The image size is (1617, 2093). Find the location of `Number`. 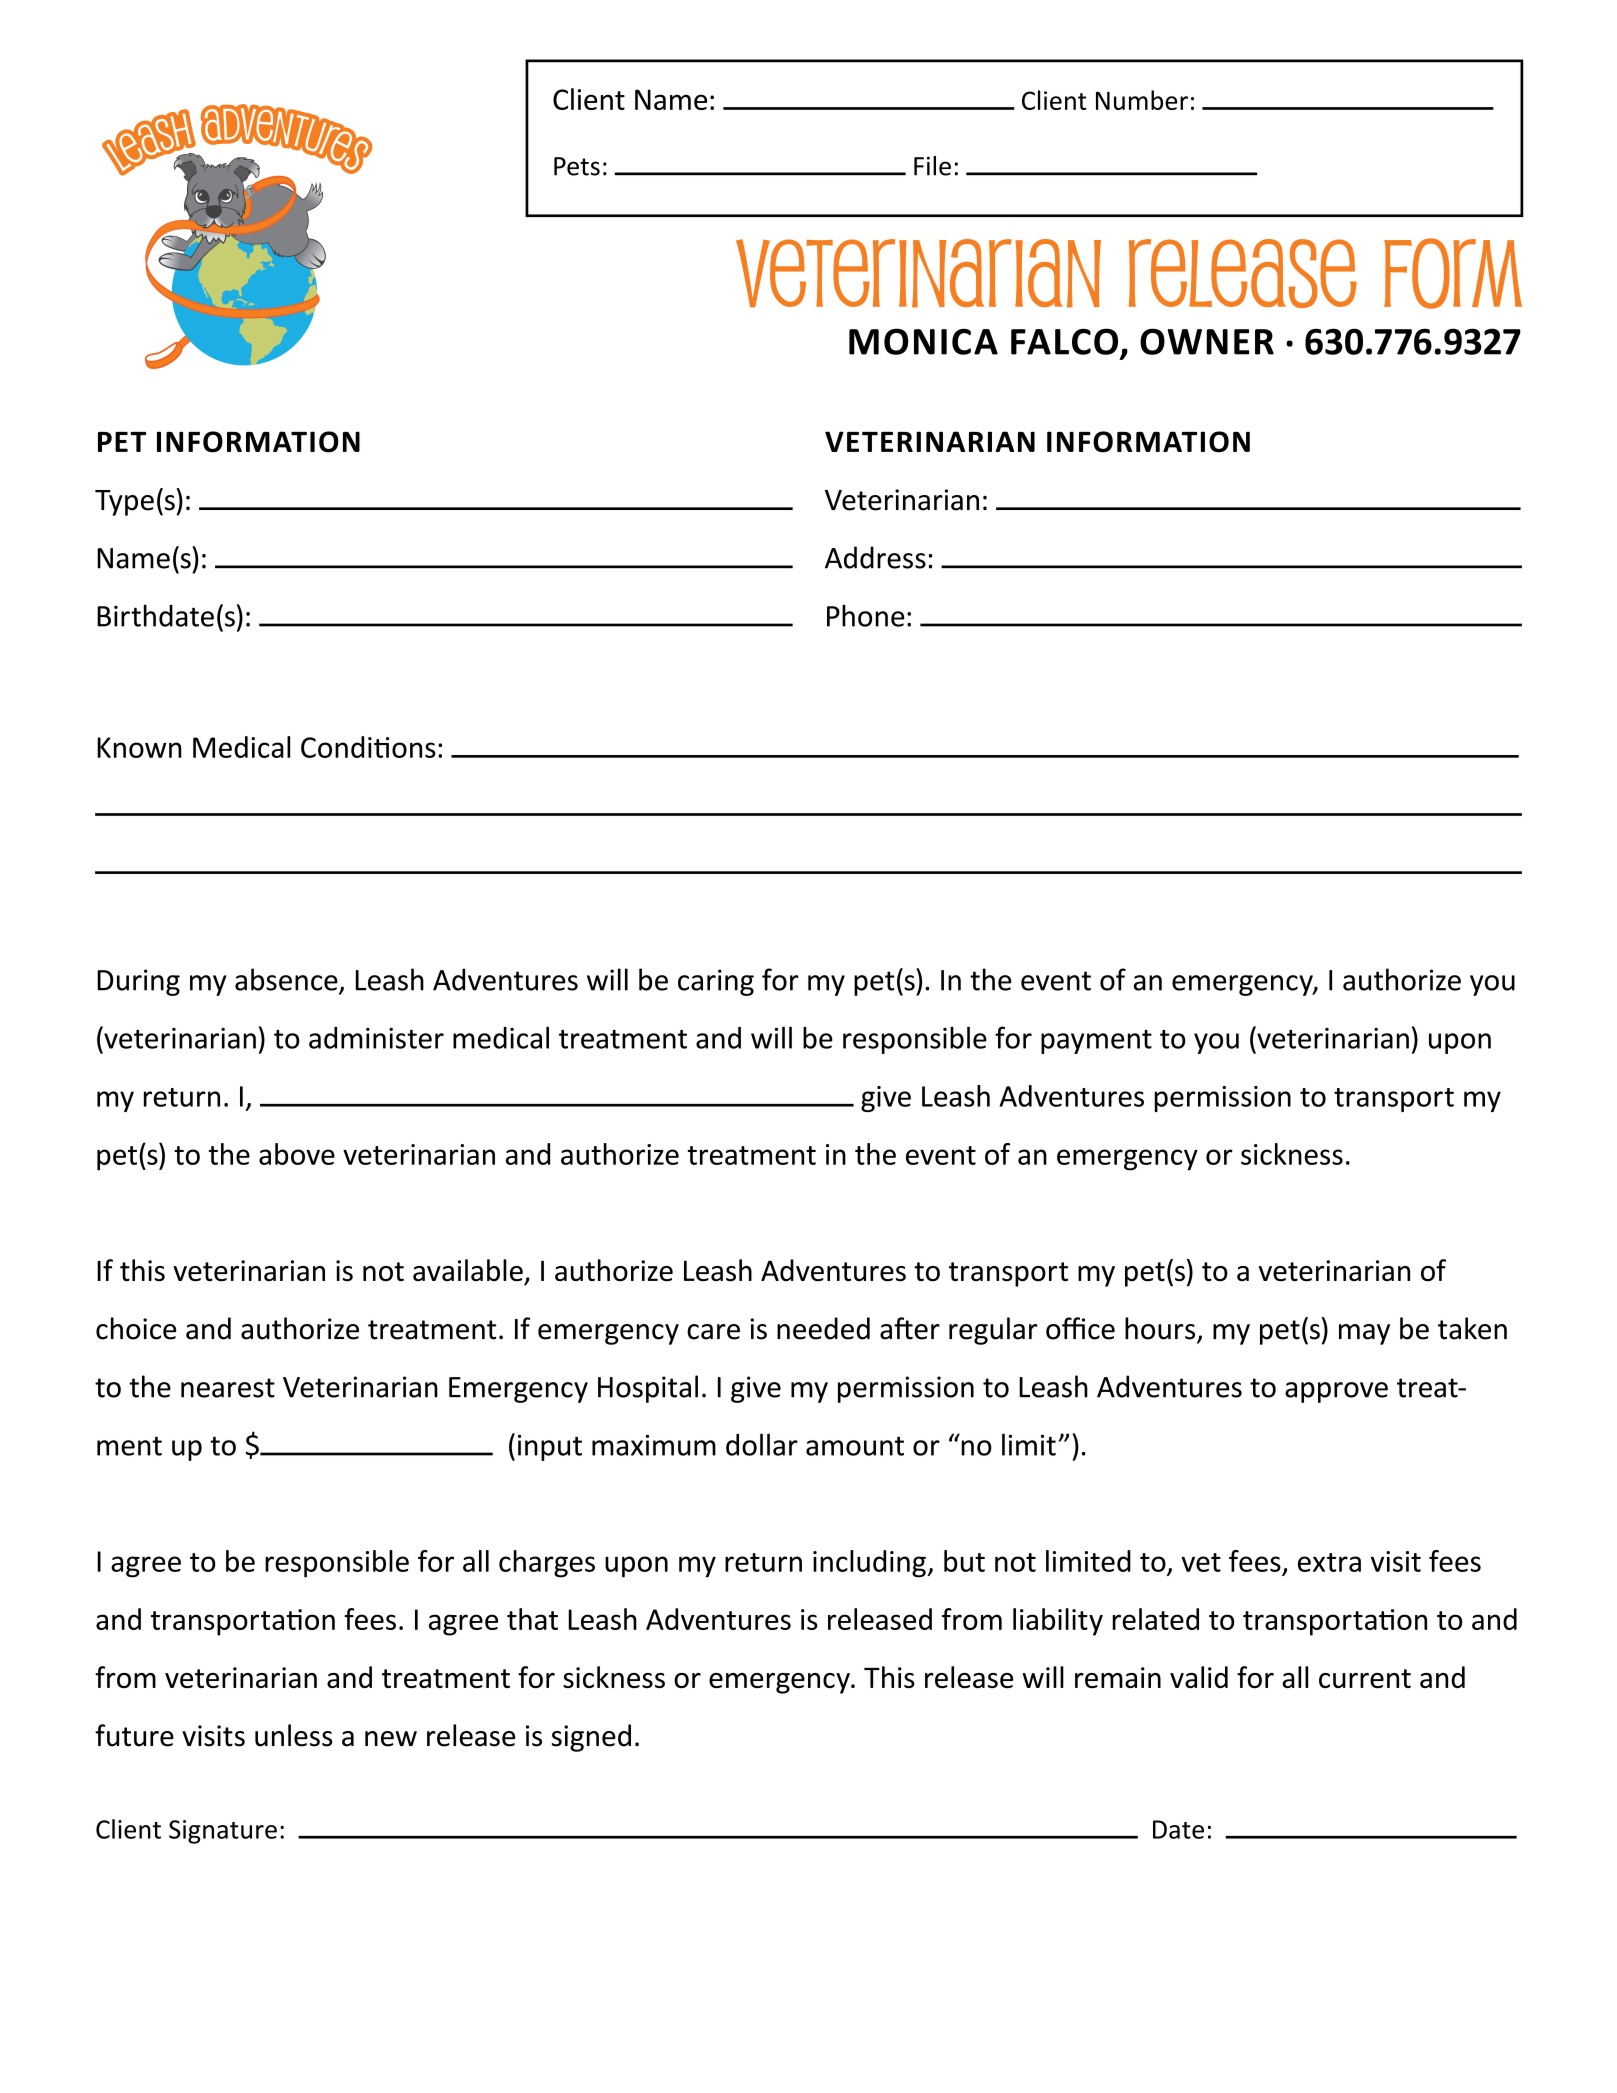

Number is located at coordinates (1142, 100).
